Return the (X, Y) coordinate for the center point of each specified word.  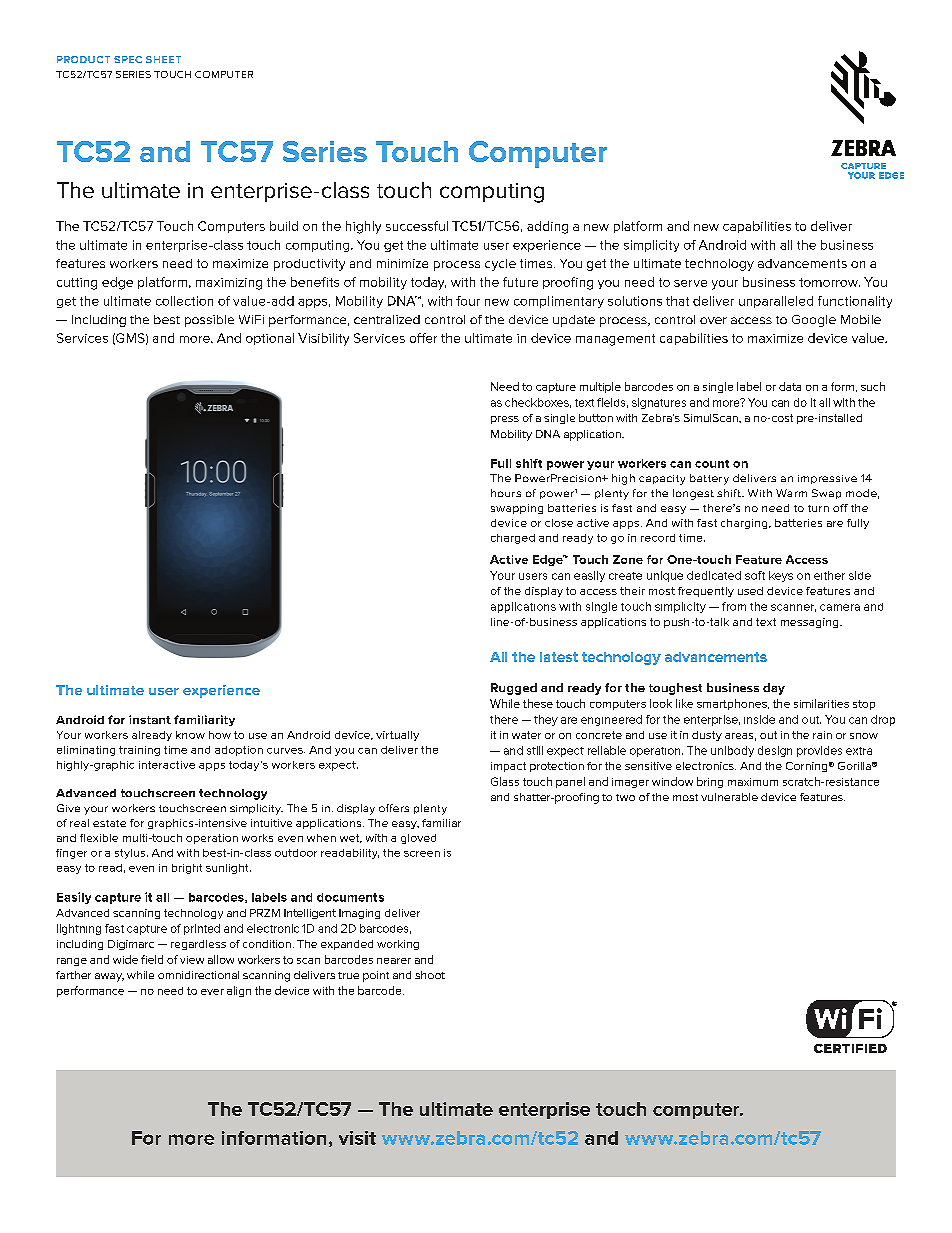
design (775, 751)
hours (506, 493)
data (790, 386)
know (190, 735)
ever (212, 992)
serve (690, 283)
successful (417, 226)
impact (508, 767)
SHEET (163, 59)
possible (209, 321)
